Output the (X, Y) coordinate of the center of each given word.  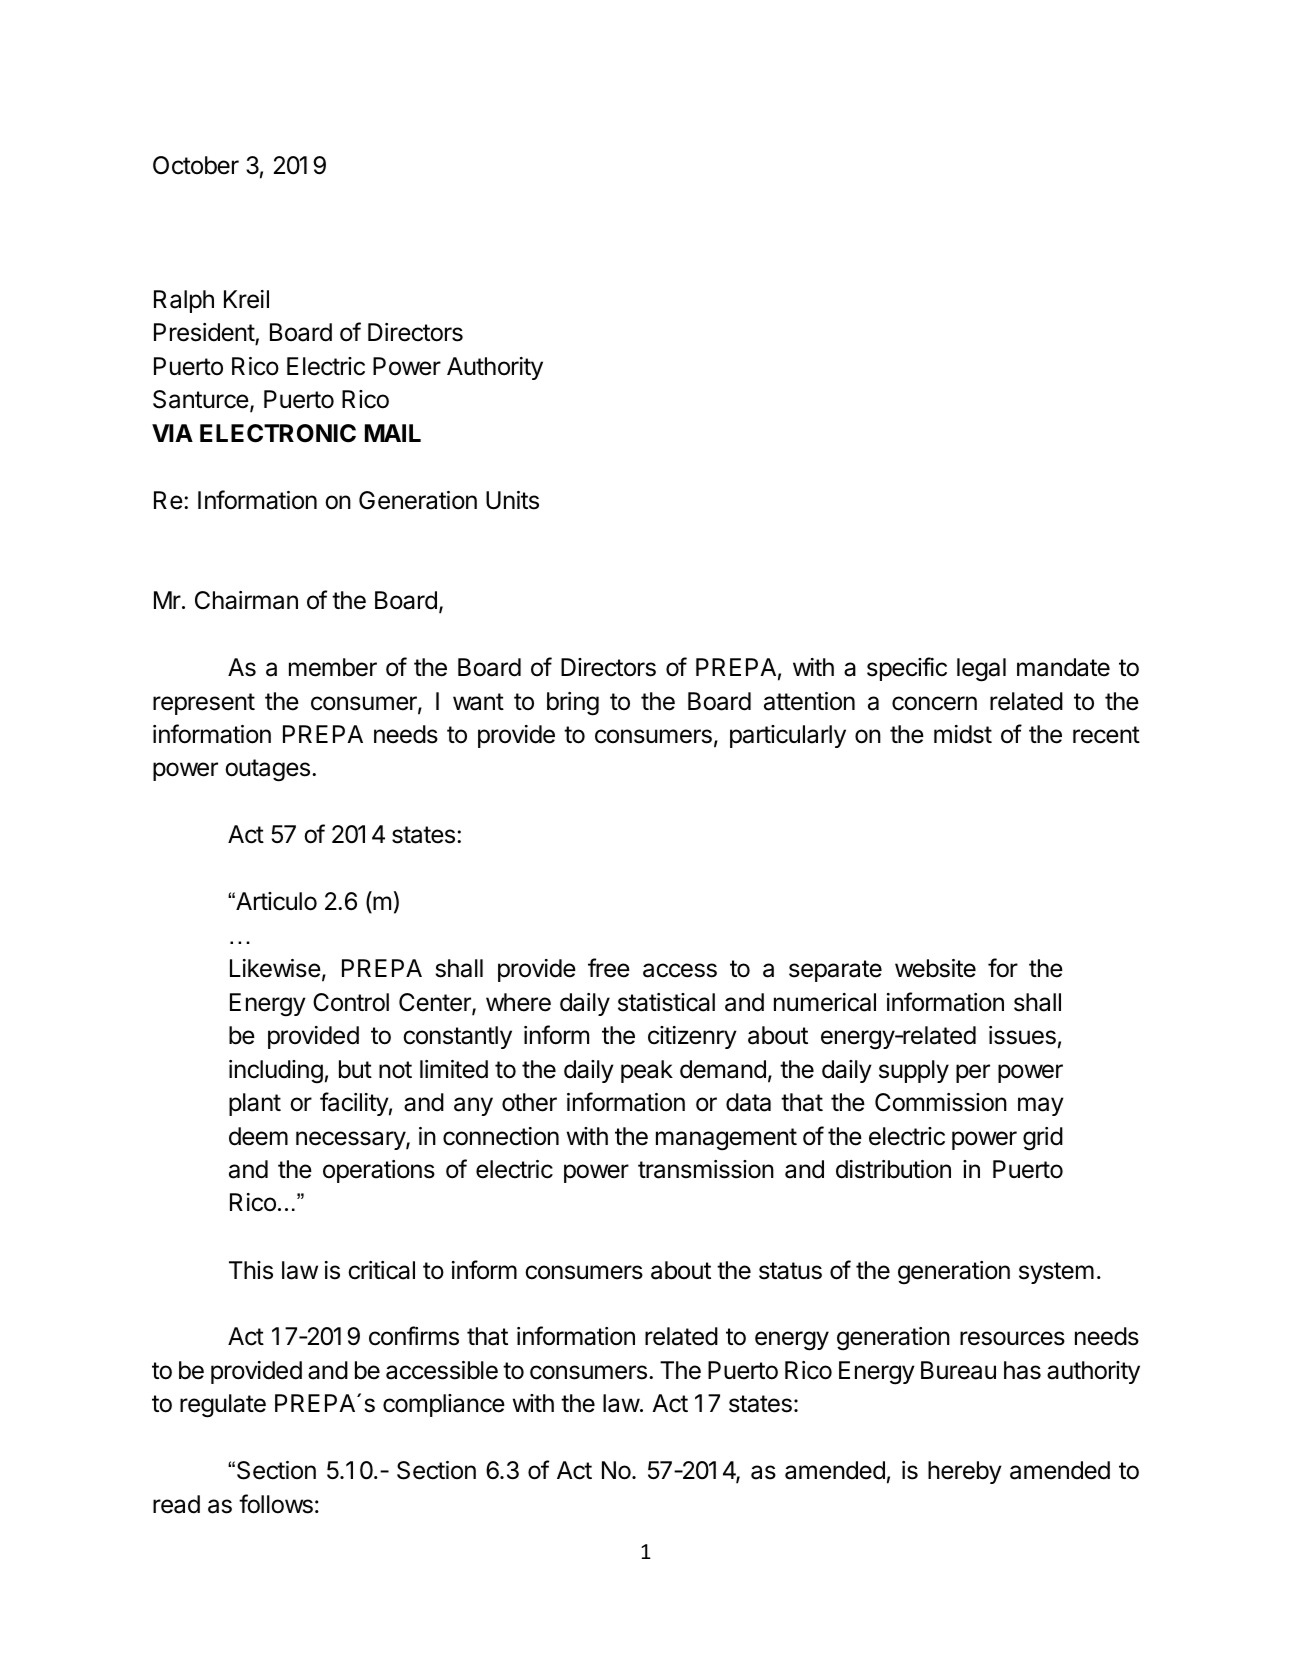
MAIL (393, 433)
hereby (965, 1472)
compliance (444, 1405)
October (196, 165)
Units (512, 500)
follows (276, 1504)
